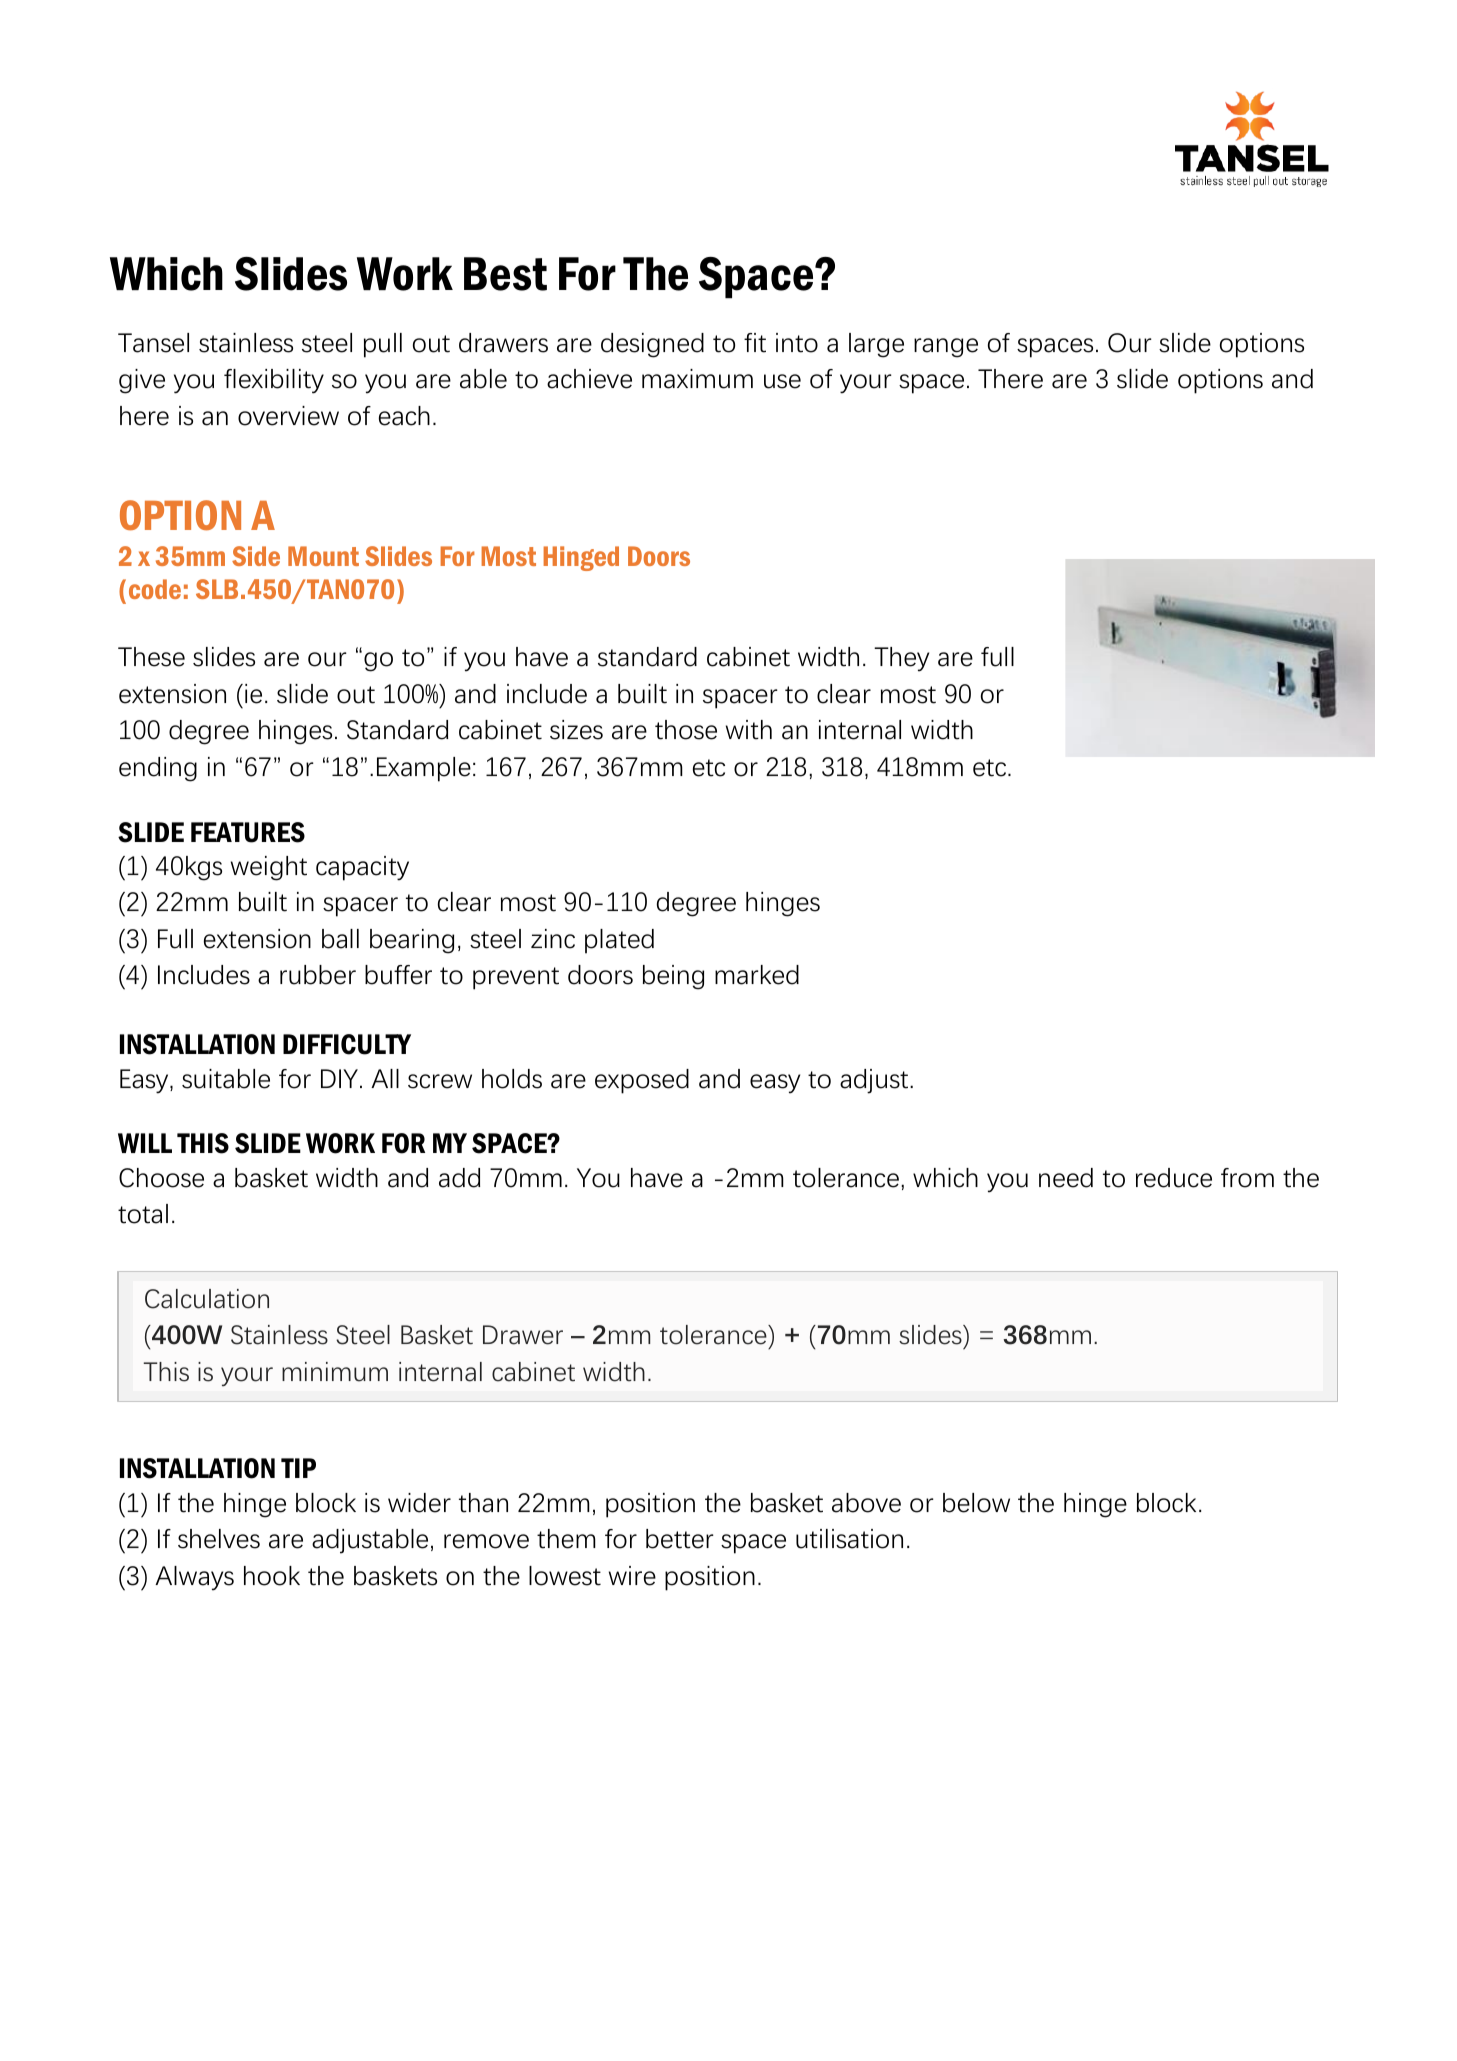  Describe the element at coordinates (340, 939) in the screenshot. I see `ball` at that location.
